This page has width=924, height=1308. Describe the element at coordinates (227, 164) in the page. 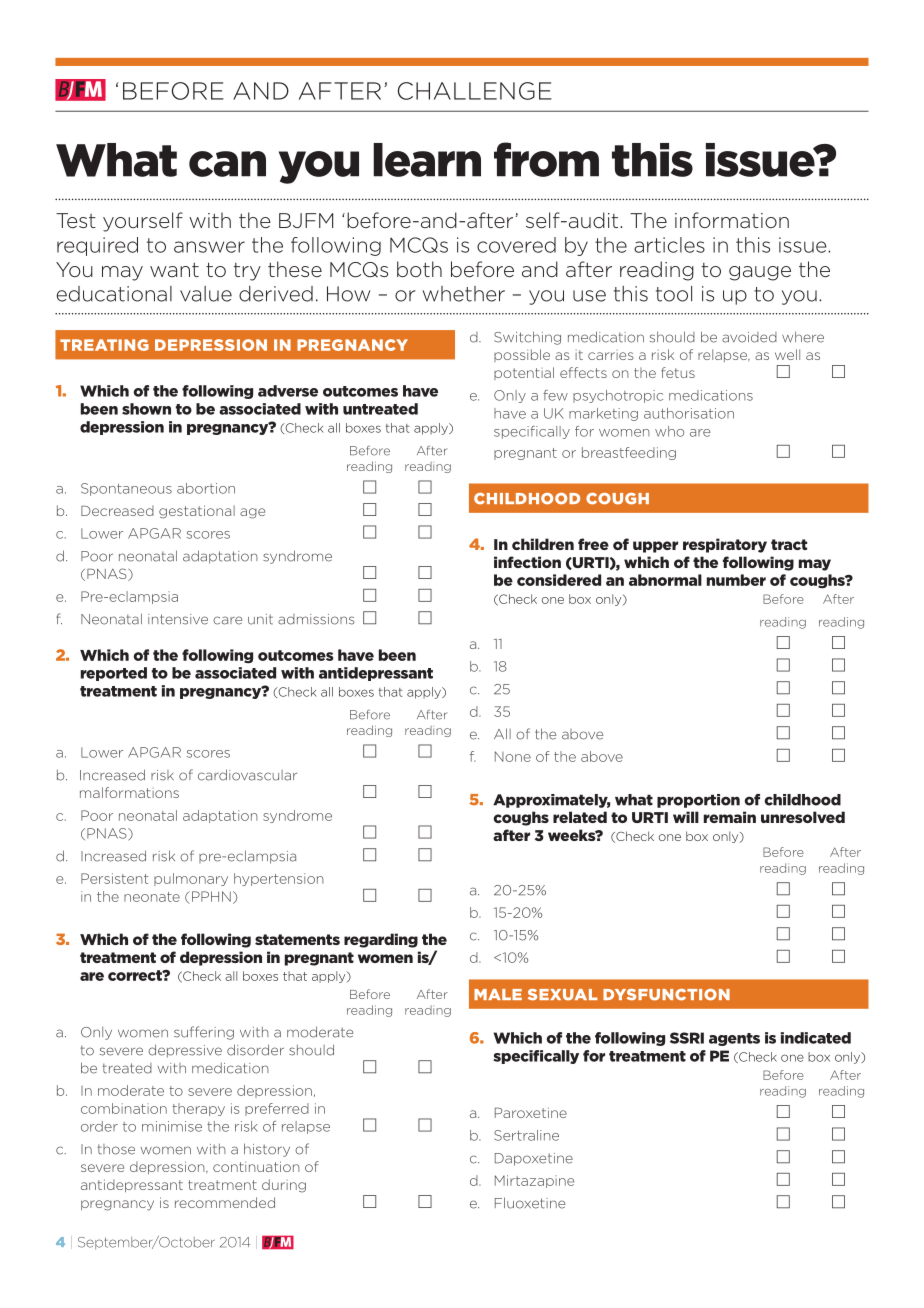

I see `can` at that location.
